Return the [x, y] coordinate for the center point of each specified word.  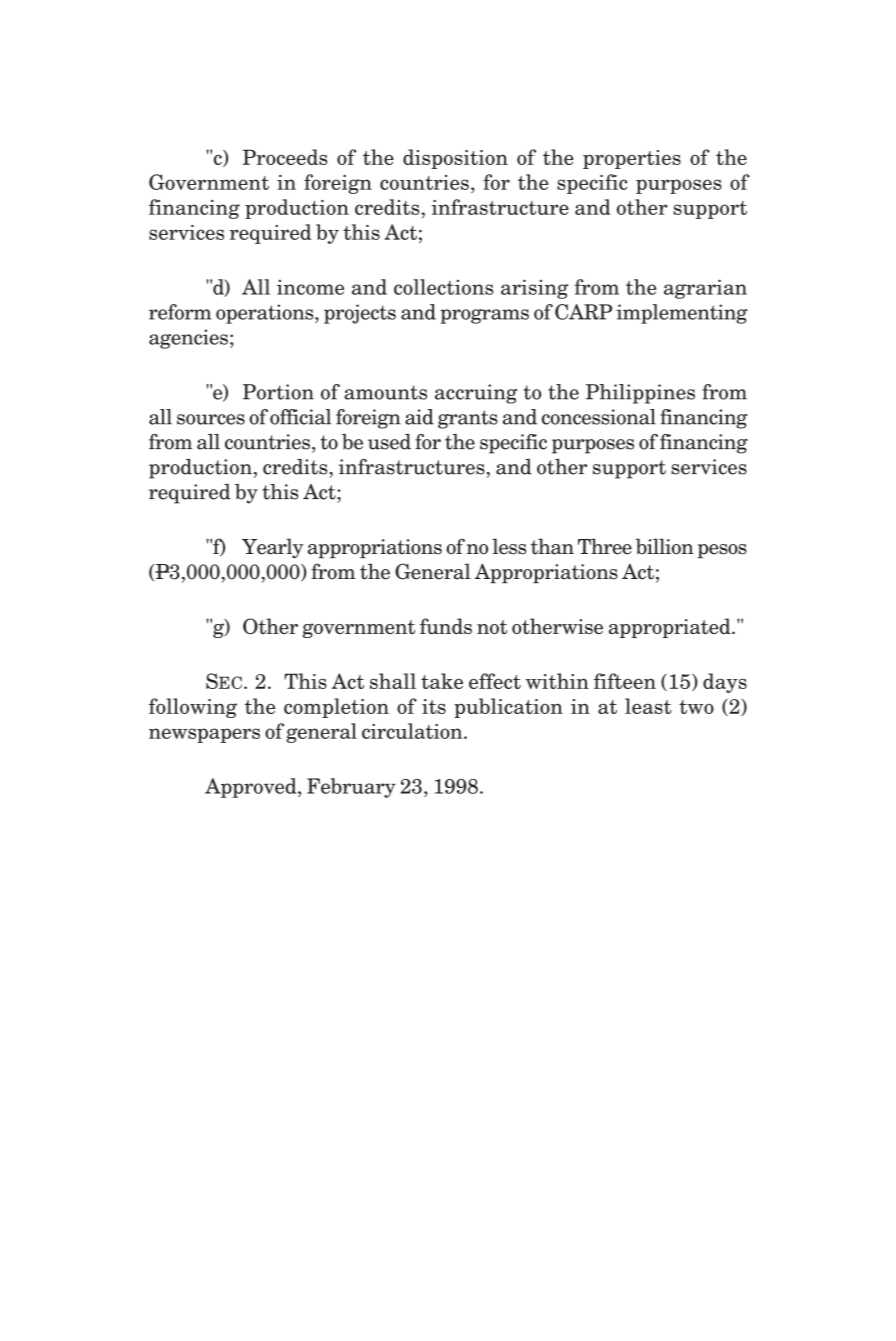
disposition [455, 159]
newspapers [204, 735]
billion [665, 546]
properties [632, 159]
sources [211, 419]
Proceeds [285, 157]
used [389, 442]
